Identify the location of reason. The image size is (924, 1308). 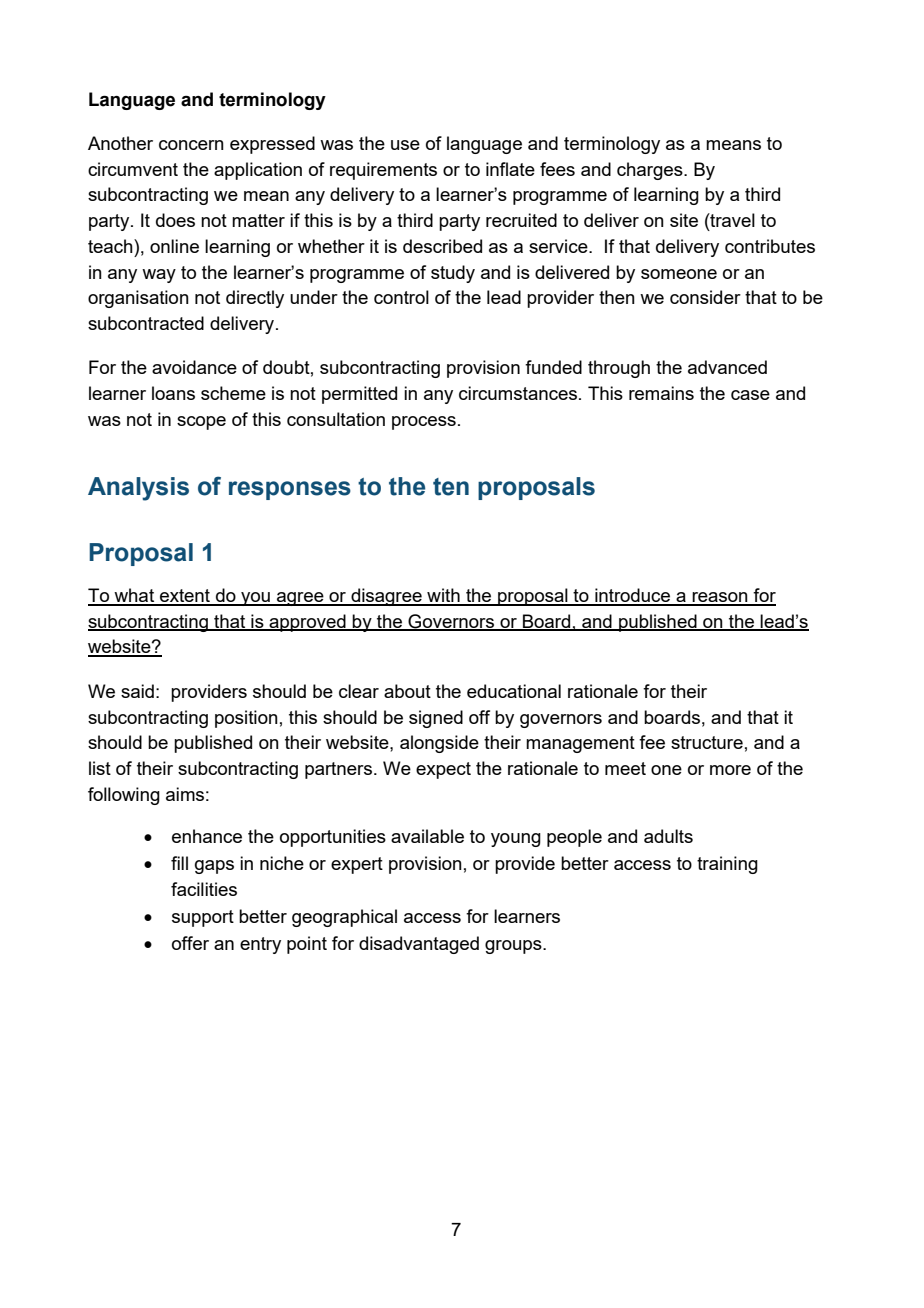
(720, 598).
